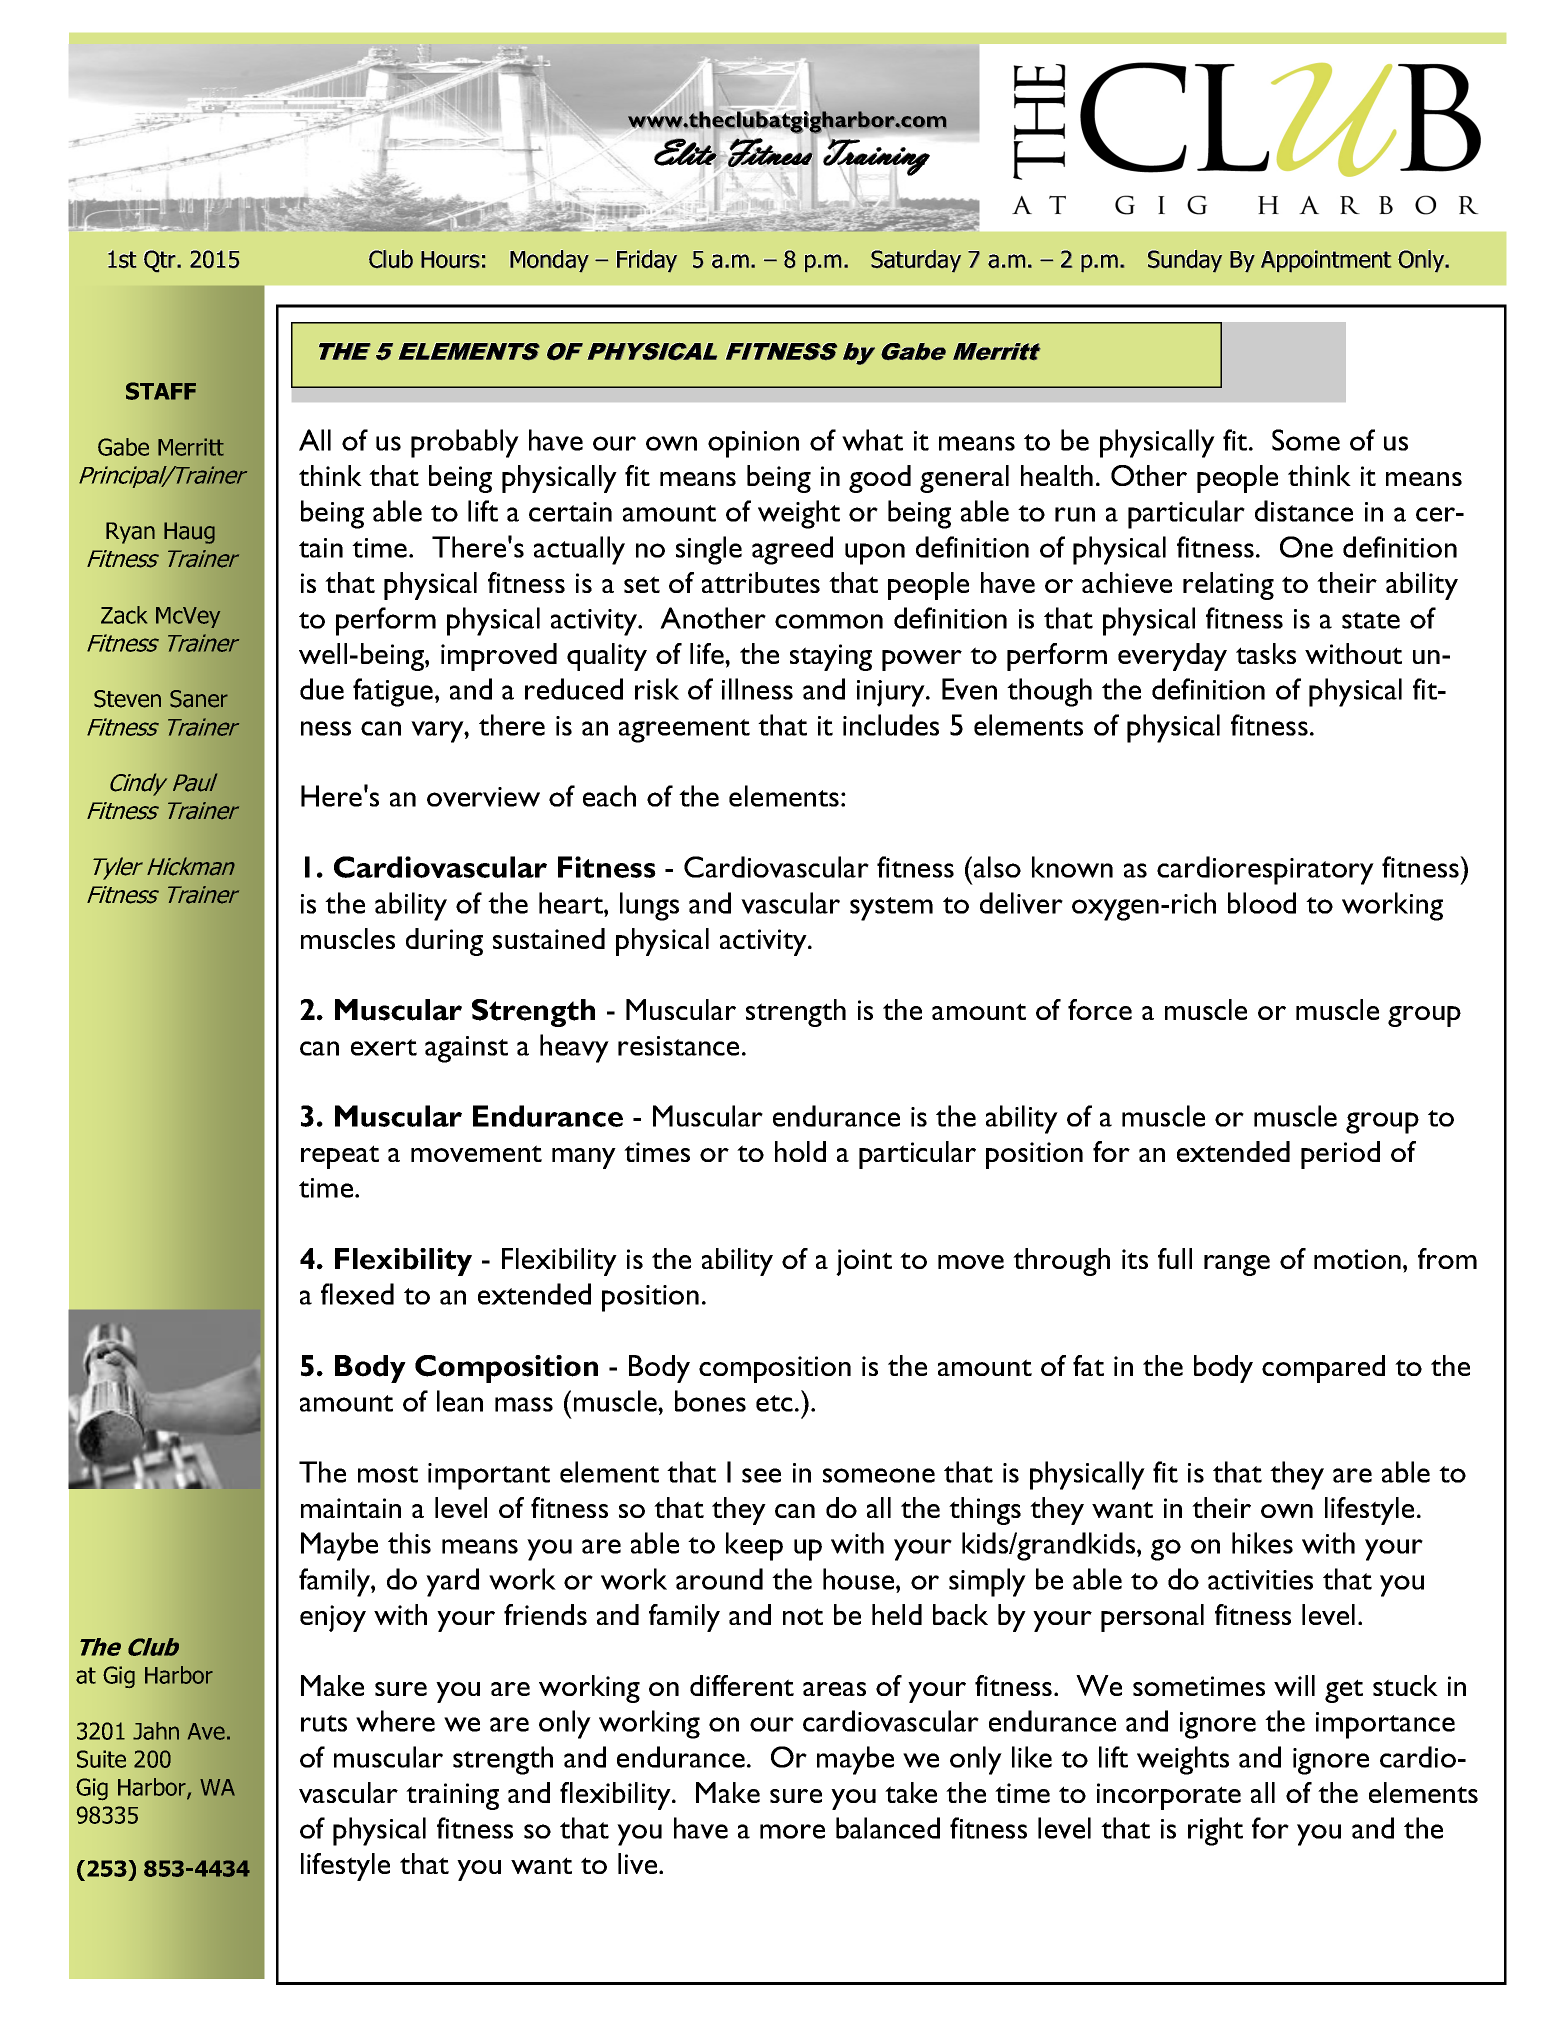  What do you see at coordinates (124, 615) in the screenshot?
I see `Zack` at bounding box center [124, 615].
